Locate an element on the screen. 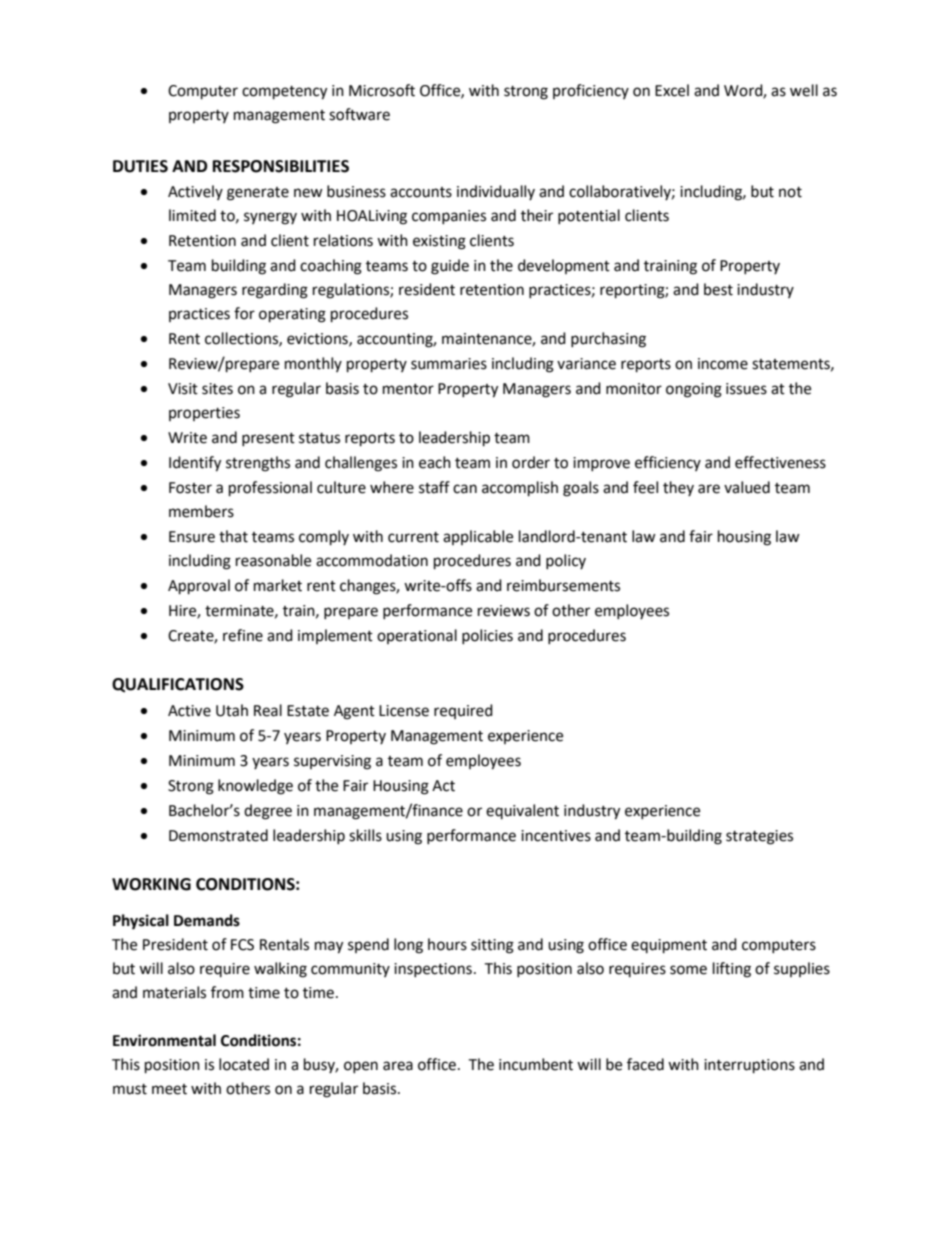 The width and height of the screenshot is (952, 1233). located is located at coordinates (244, 1064).
